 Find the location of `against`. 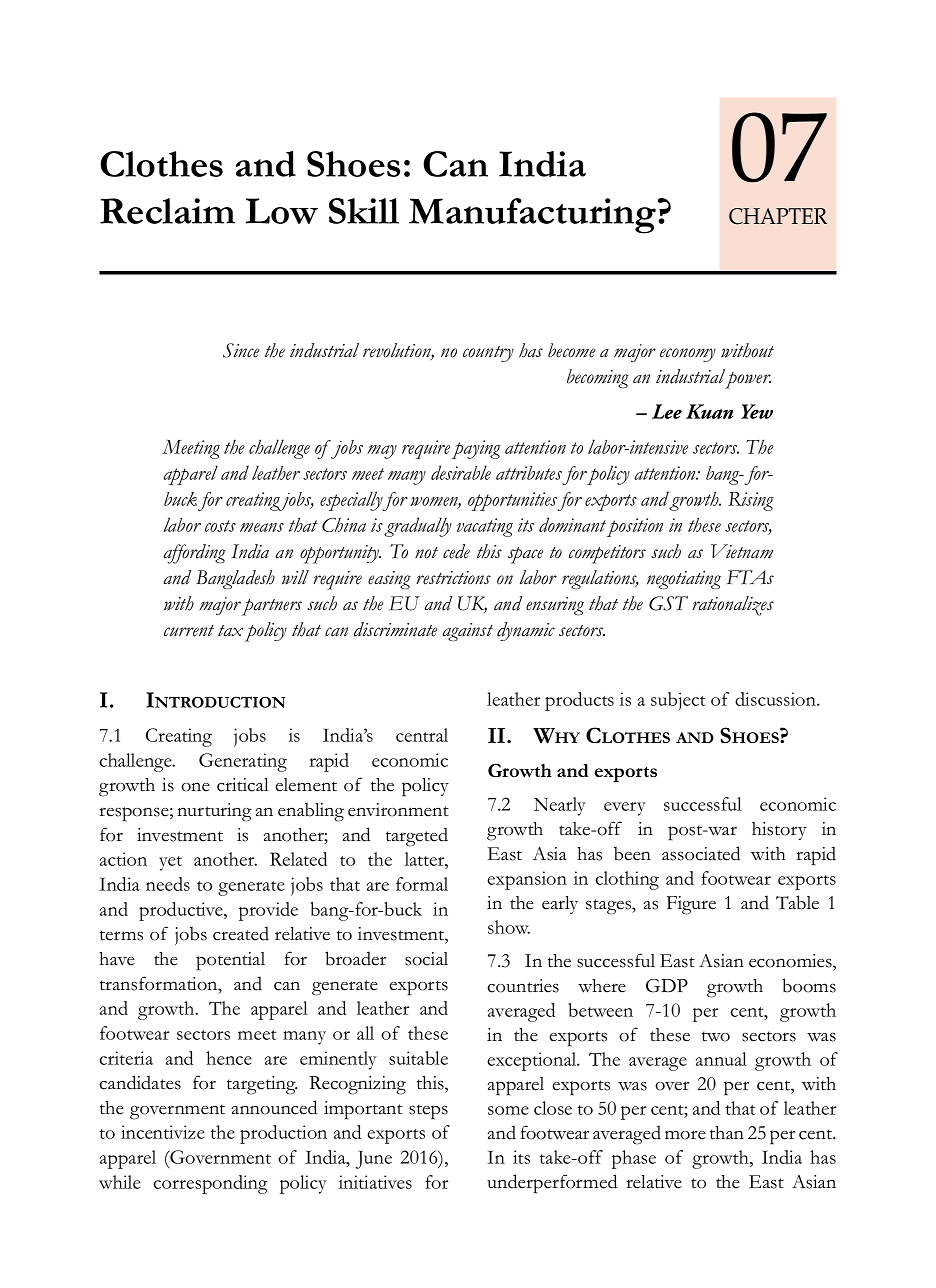

against is located at coordinates (468, 632).
